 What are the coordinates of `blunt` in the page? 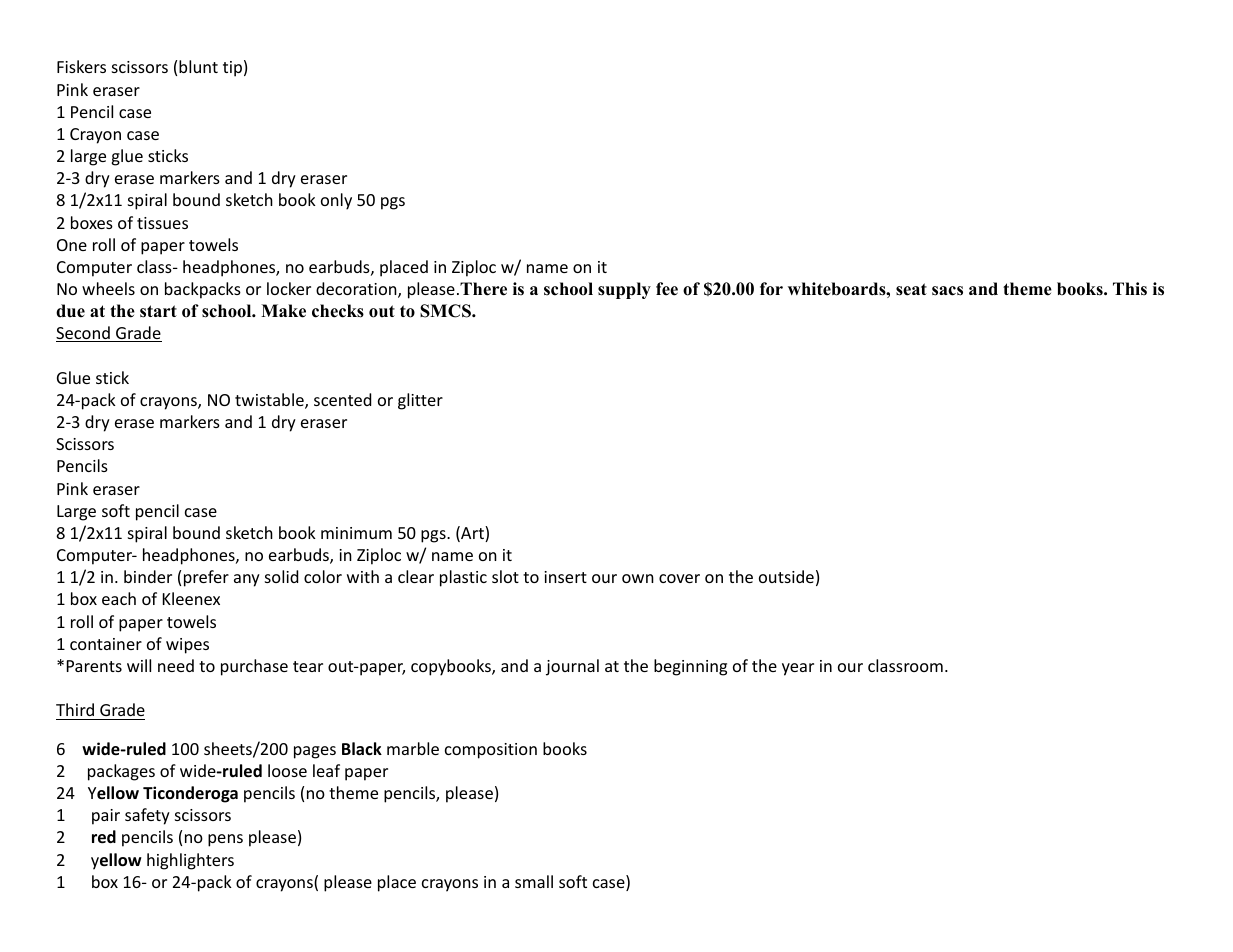 It's located at (198, 66).
